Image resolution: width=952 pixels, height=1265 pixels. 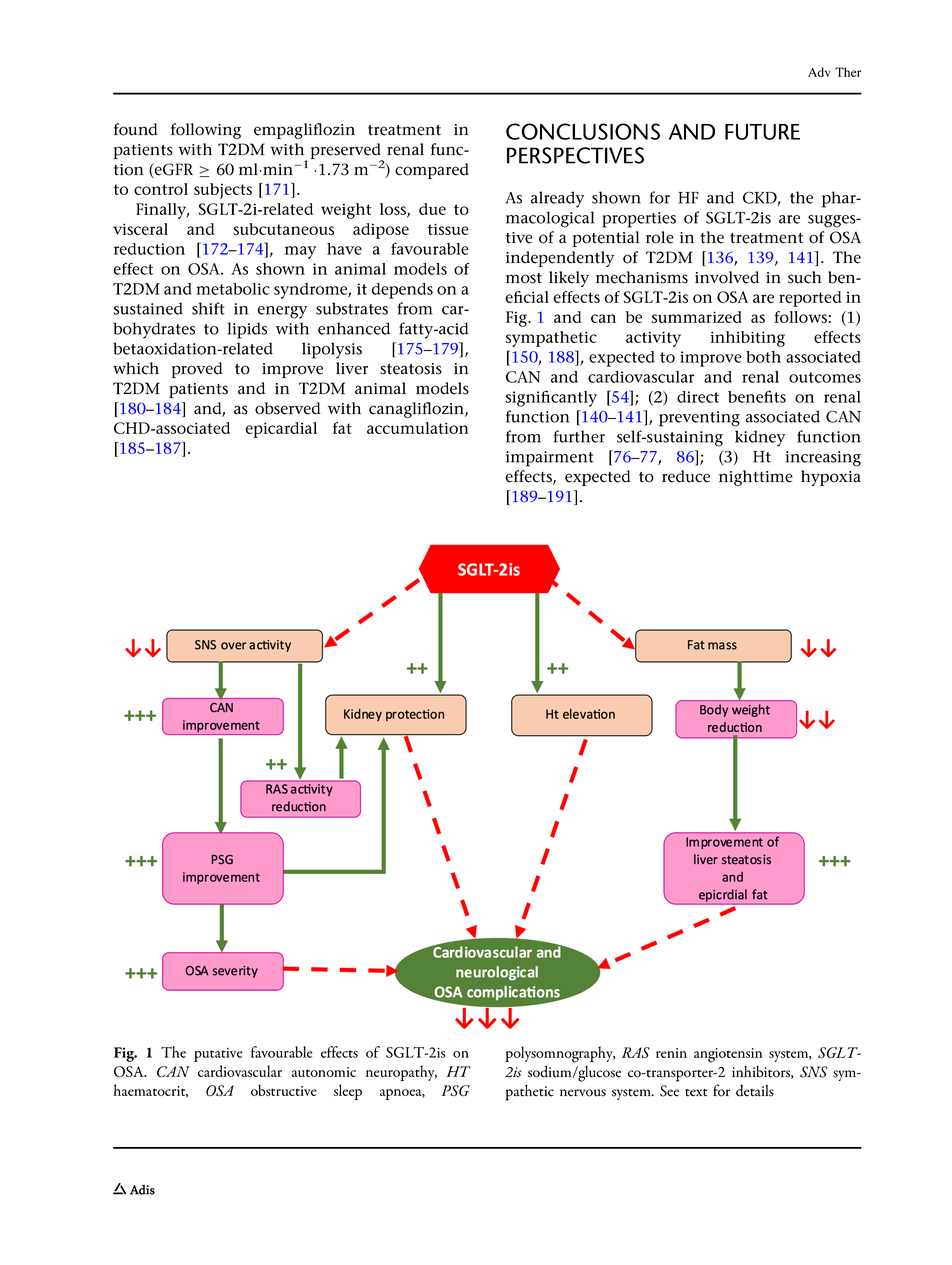 What do you see at coordinates (324, 1072) in the screenshot?
I see `autonomic` at bounding box center [324, 1072].
